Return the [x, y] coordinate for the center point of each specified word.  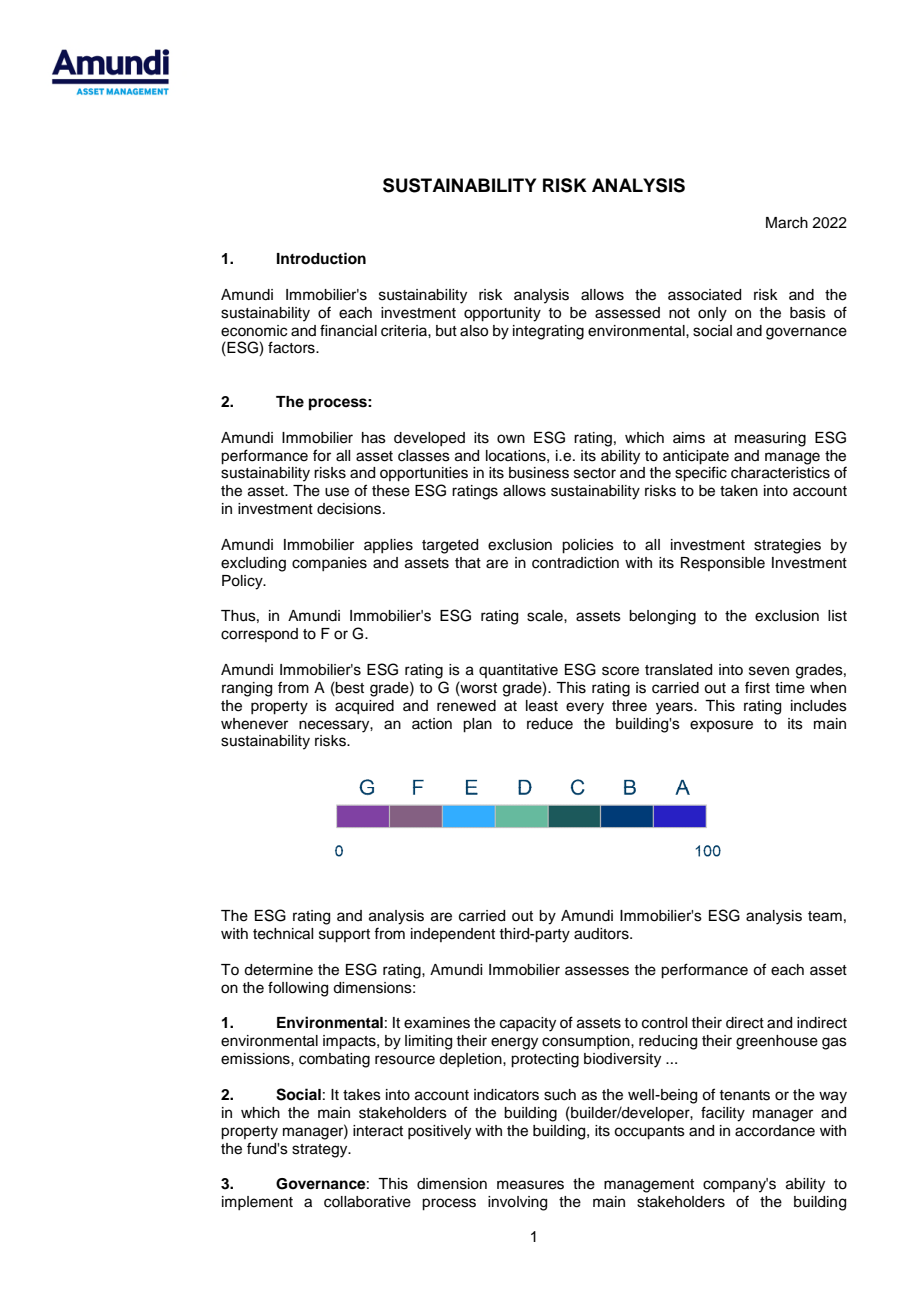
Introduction [321, 258]
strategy [321, 1151]
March [787, 223]
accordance [775, 1131]
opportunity [502, 314]
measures [530, 1185]
